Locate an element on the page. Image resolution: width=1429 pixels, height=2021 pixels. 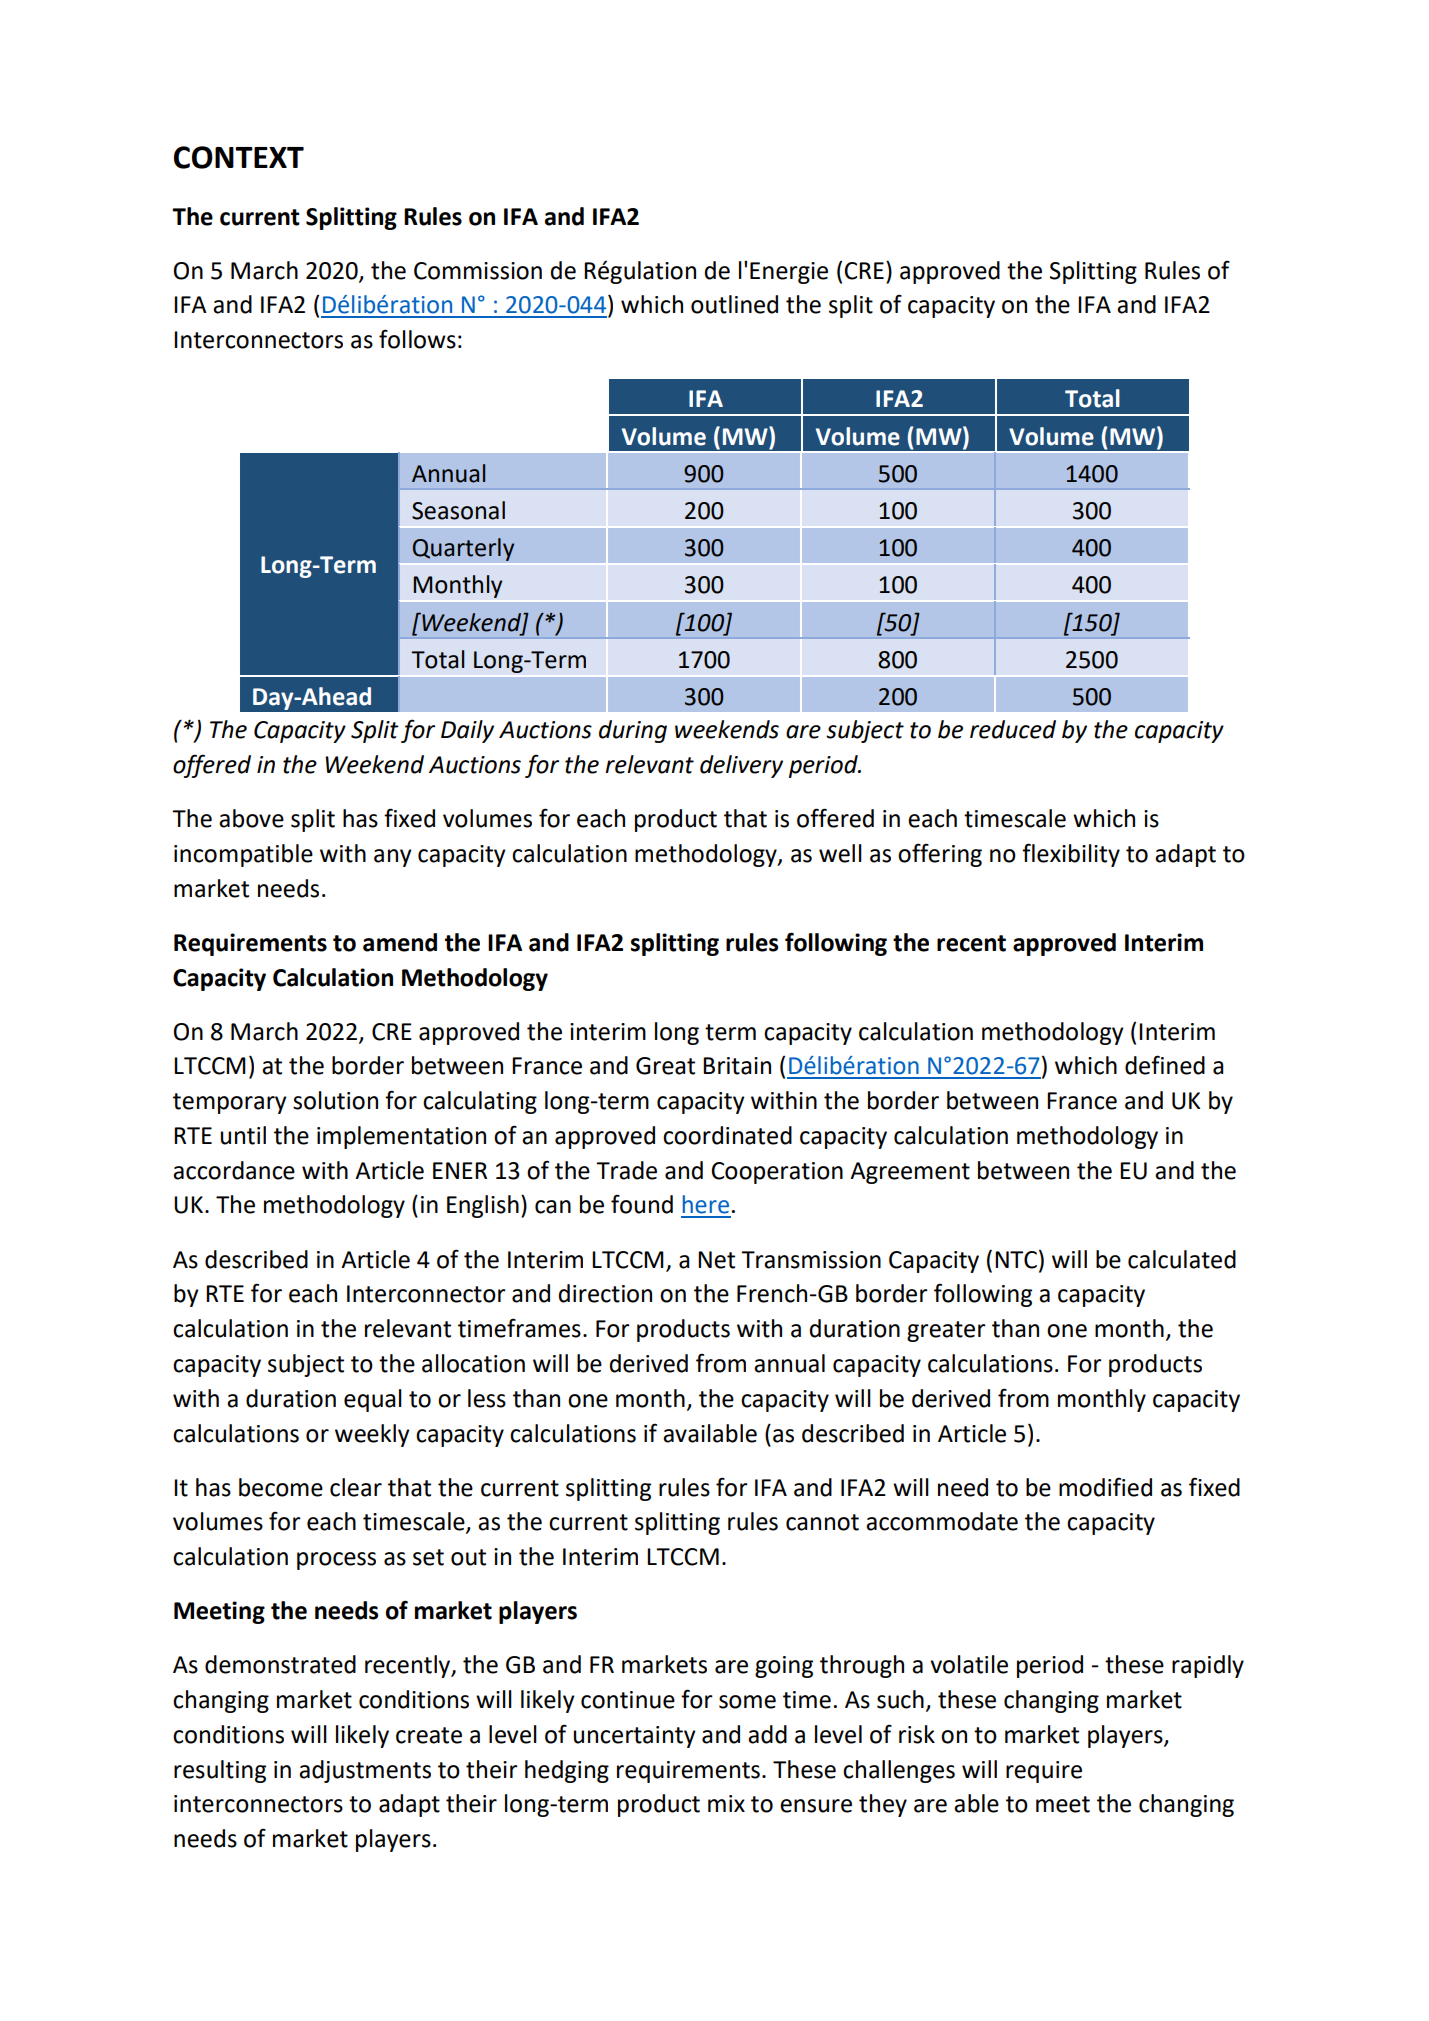
Britain is located at coordinates (737, 1066).
